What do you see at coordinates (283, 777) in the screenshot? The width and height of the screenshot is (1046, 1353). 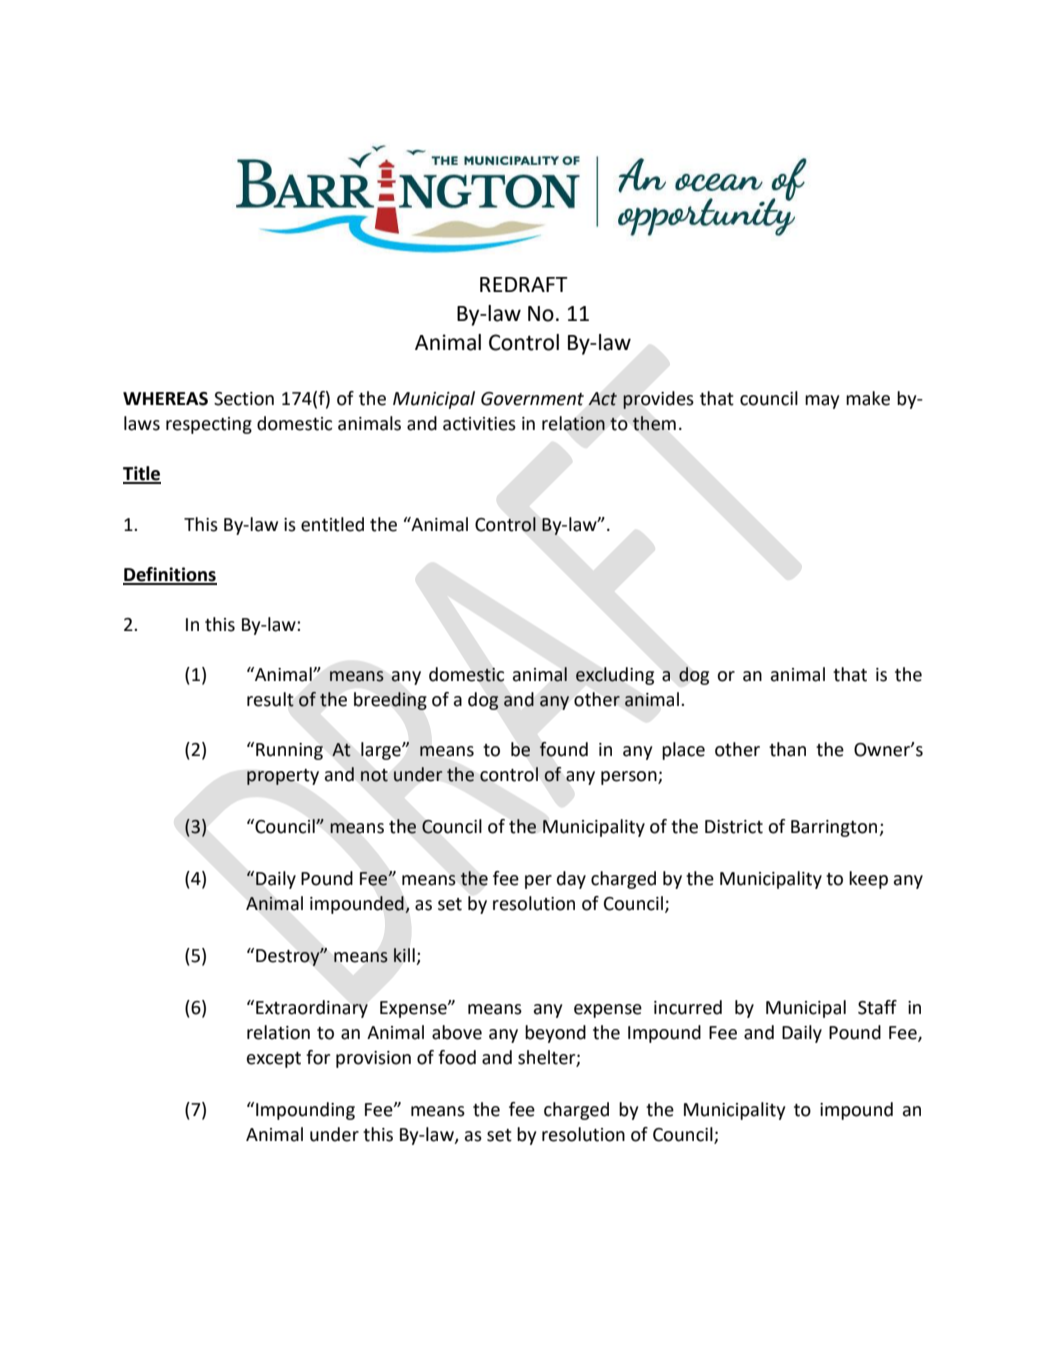 I see `property` at bounding box center [283, 777].
